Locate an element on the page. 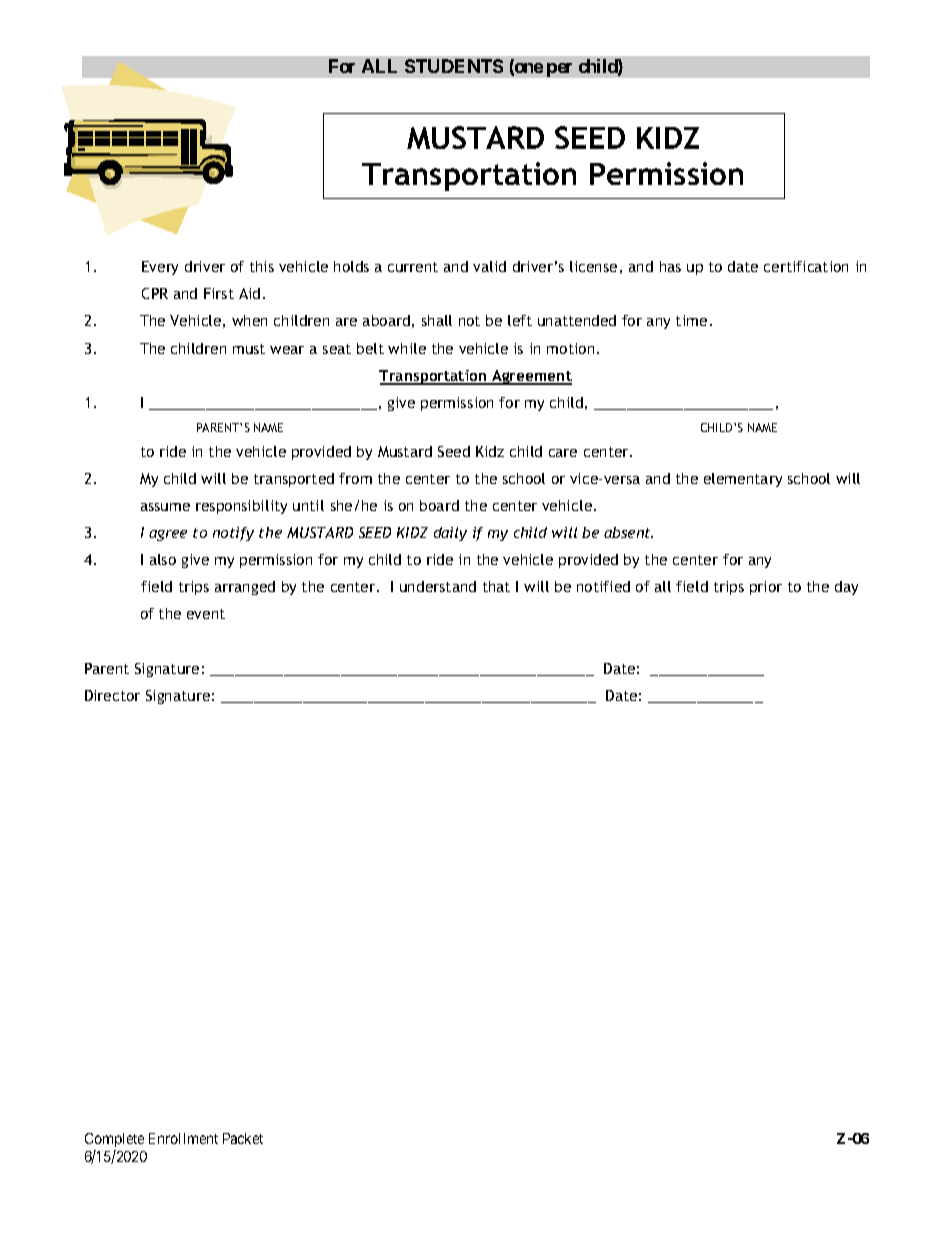  Every is located at coordinates (160, 268).
